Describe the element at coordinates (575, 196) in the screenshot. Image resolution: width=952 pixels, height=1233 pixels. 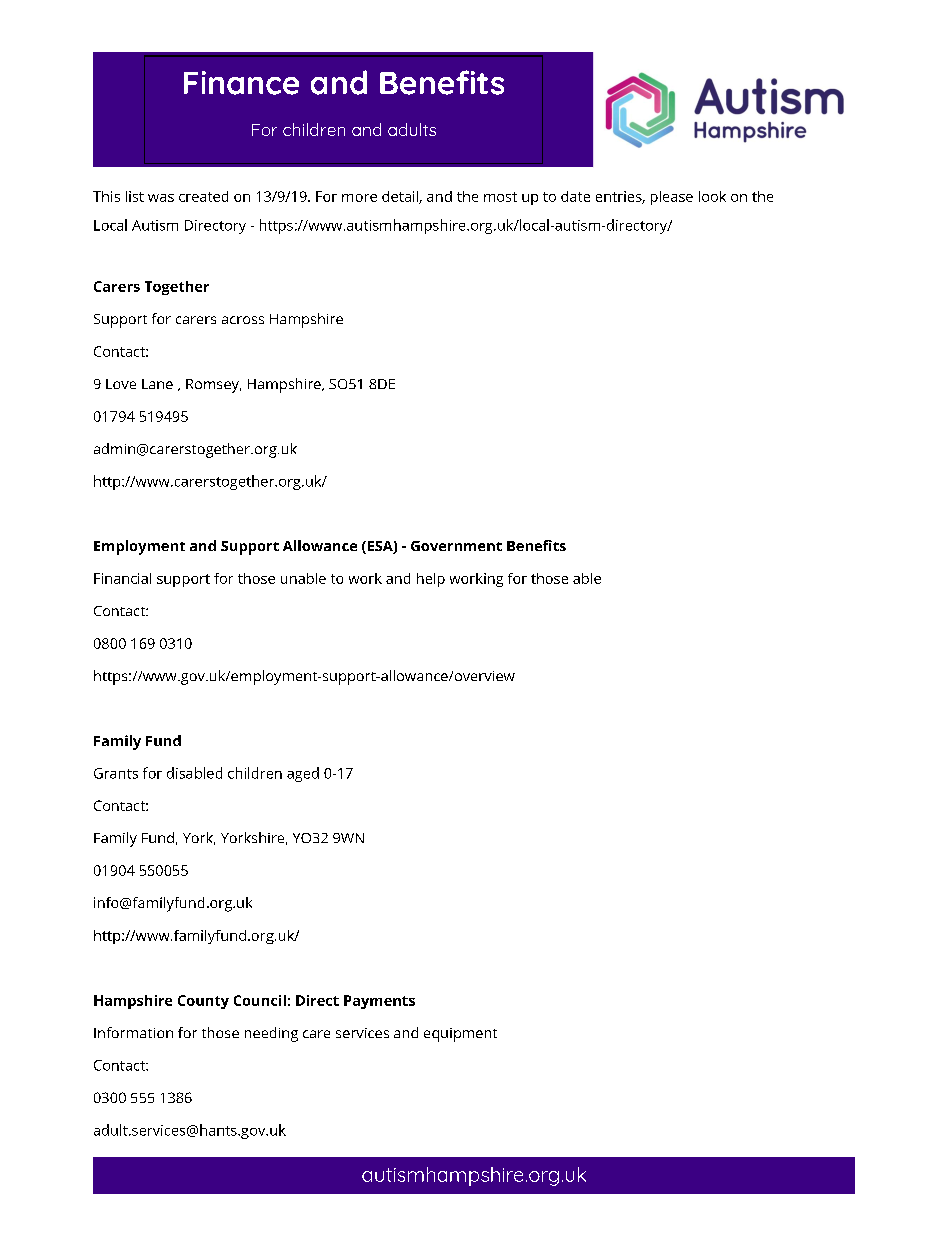
I see `date` at that location.
